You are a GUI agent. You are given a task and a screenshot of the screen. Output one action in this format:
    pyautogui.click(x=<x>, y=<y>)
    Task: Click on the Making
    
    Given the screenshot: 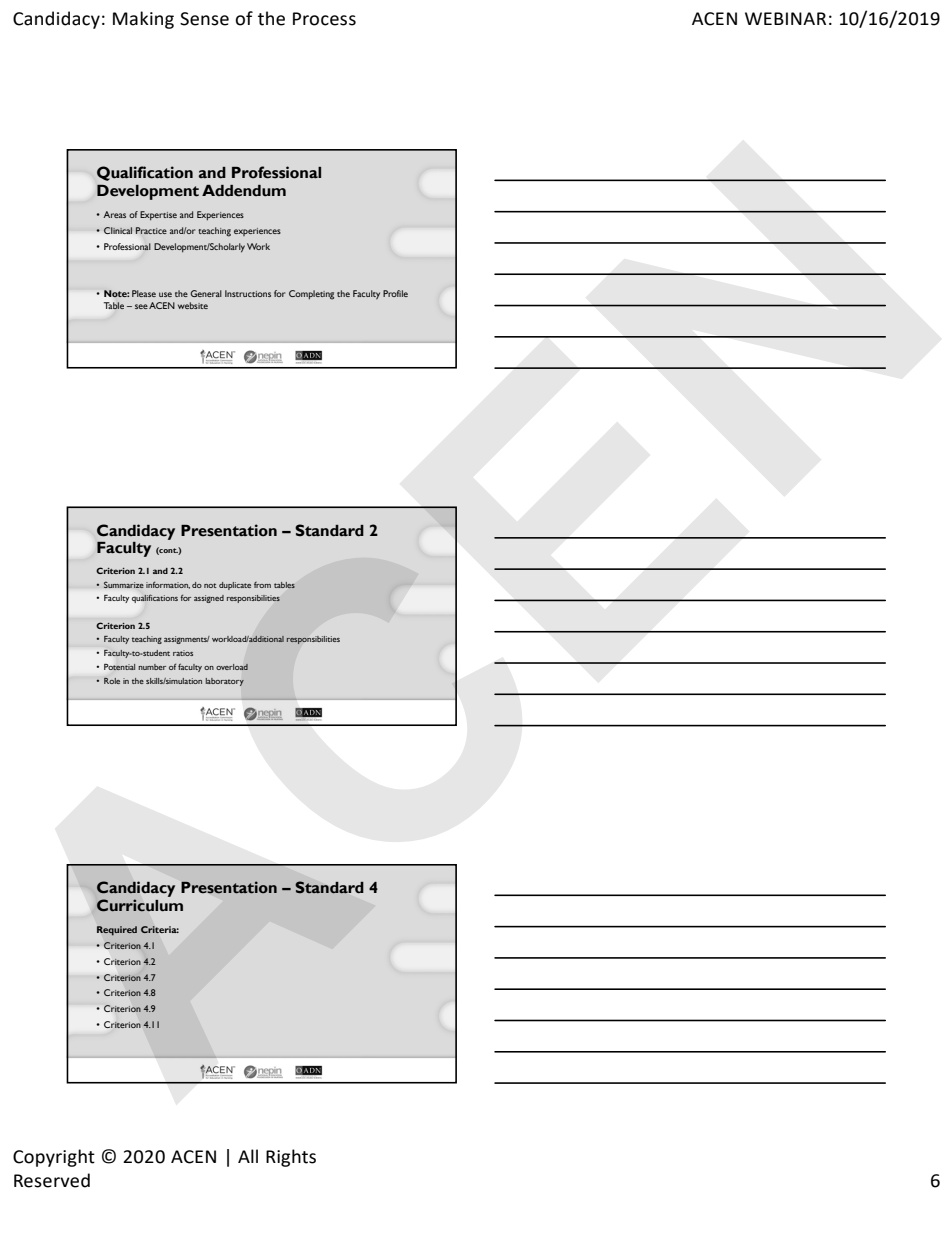 What is the action you would take?
    pyautogui.click(x=143, y=20)
